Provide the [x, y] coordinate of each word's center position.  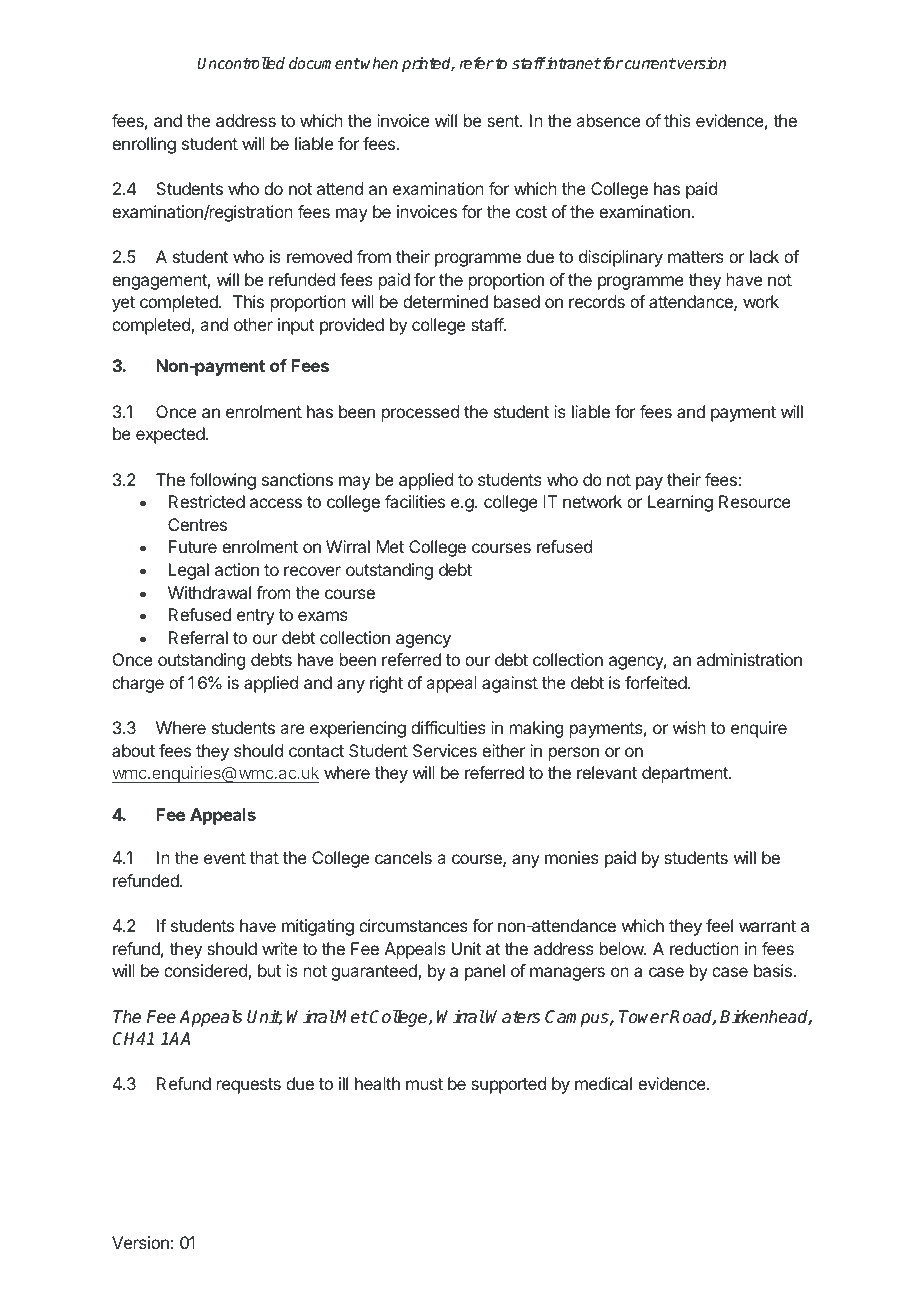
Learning [680, 503]
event [225, 858]
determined [445, 301]
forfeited [656, 682]
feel [719, 925]
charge [138, 684]
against [510, 684]
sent [504, 121]
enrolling [144, 145]
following [223, 481]
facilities [415, 501]
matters [696, 257]
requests [249, 1086]
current [649, 63]
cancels [403, 857]
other [253, 324]
